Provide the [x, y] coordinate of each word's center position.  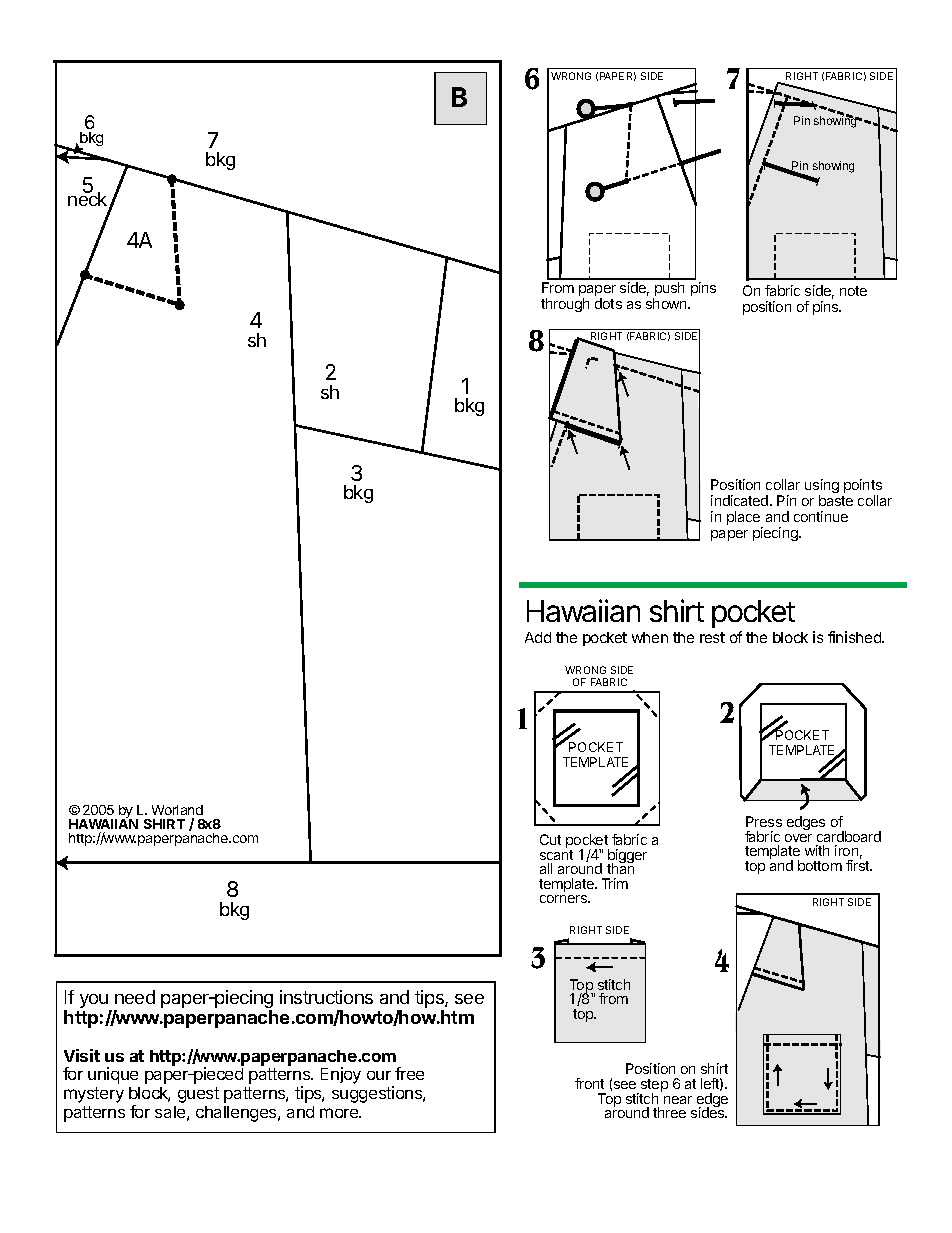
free [409, 1073]
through [565, 305]
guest [198, 1095]
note [853, 291]
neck [89, 200]
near [678, 1100]
